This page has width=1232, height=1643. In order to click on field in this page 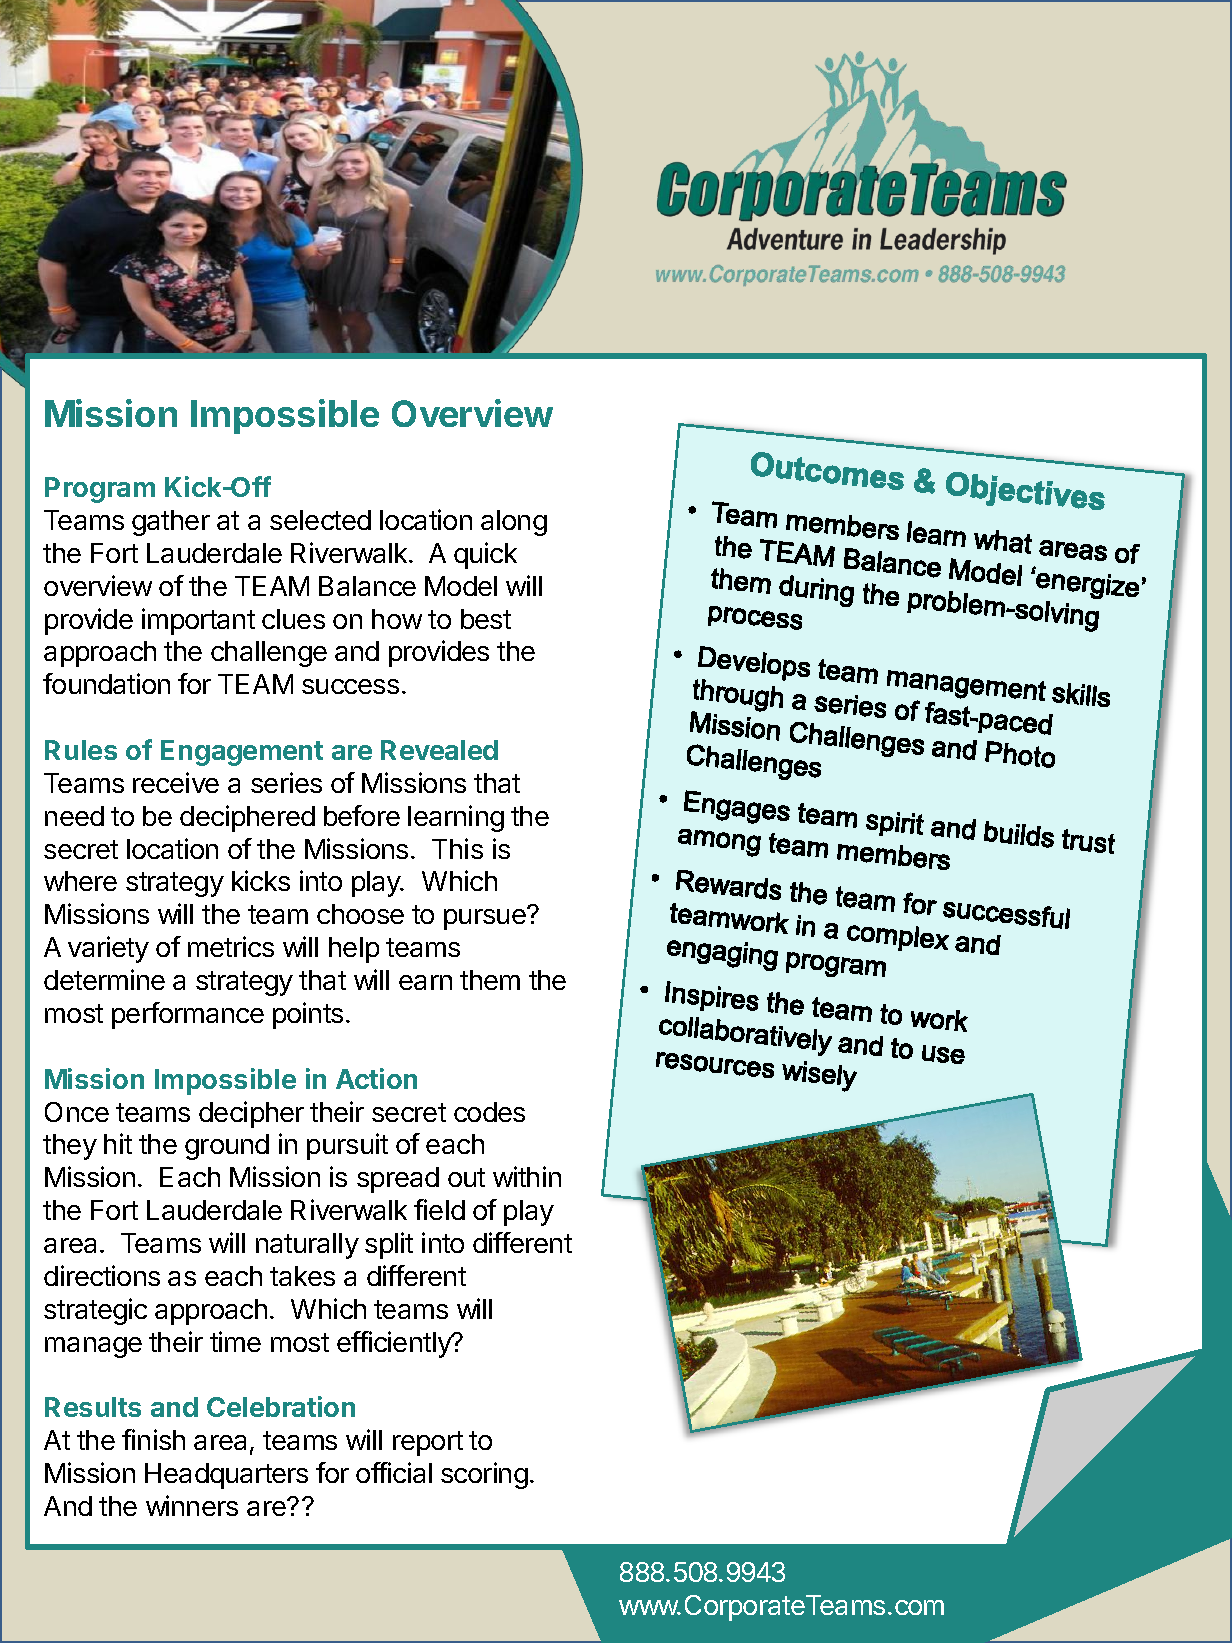, I will do `click(439, 1209)`.
